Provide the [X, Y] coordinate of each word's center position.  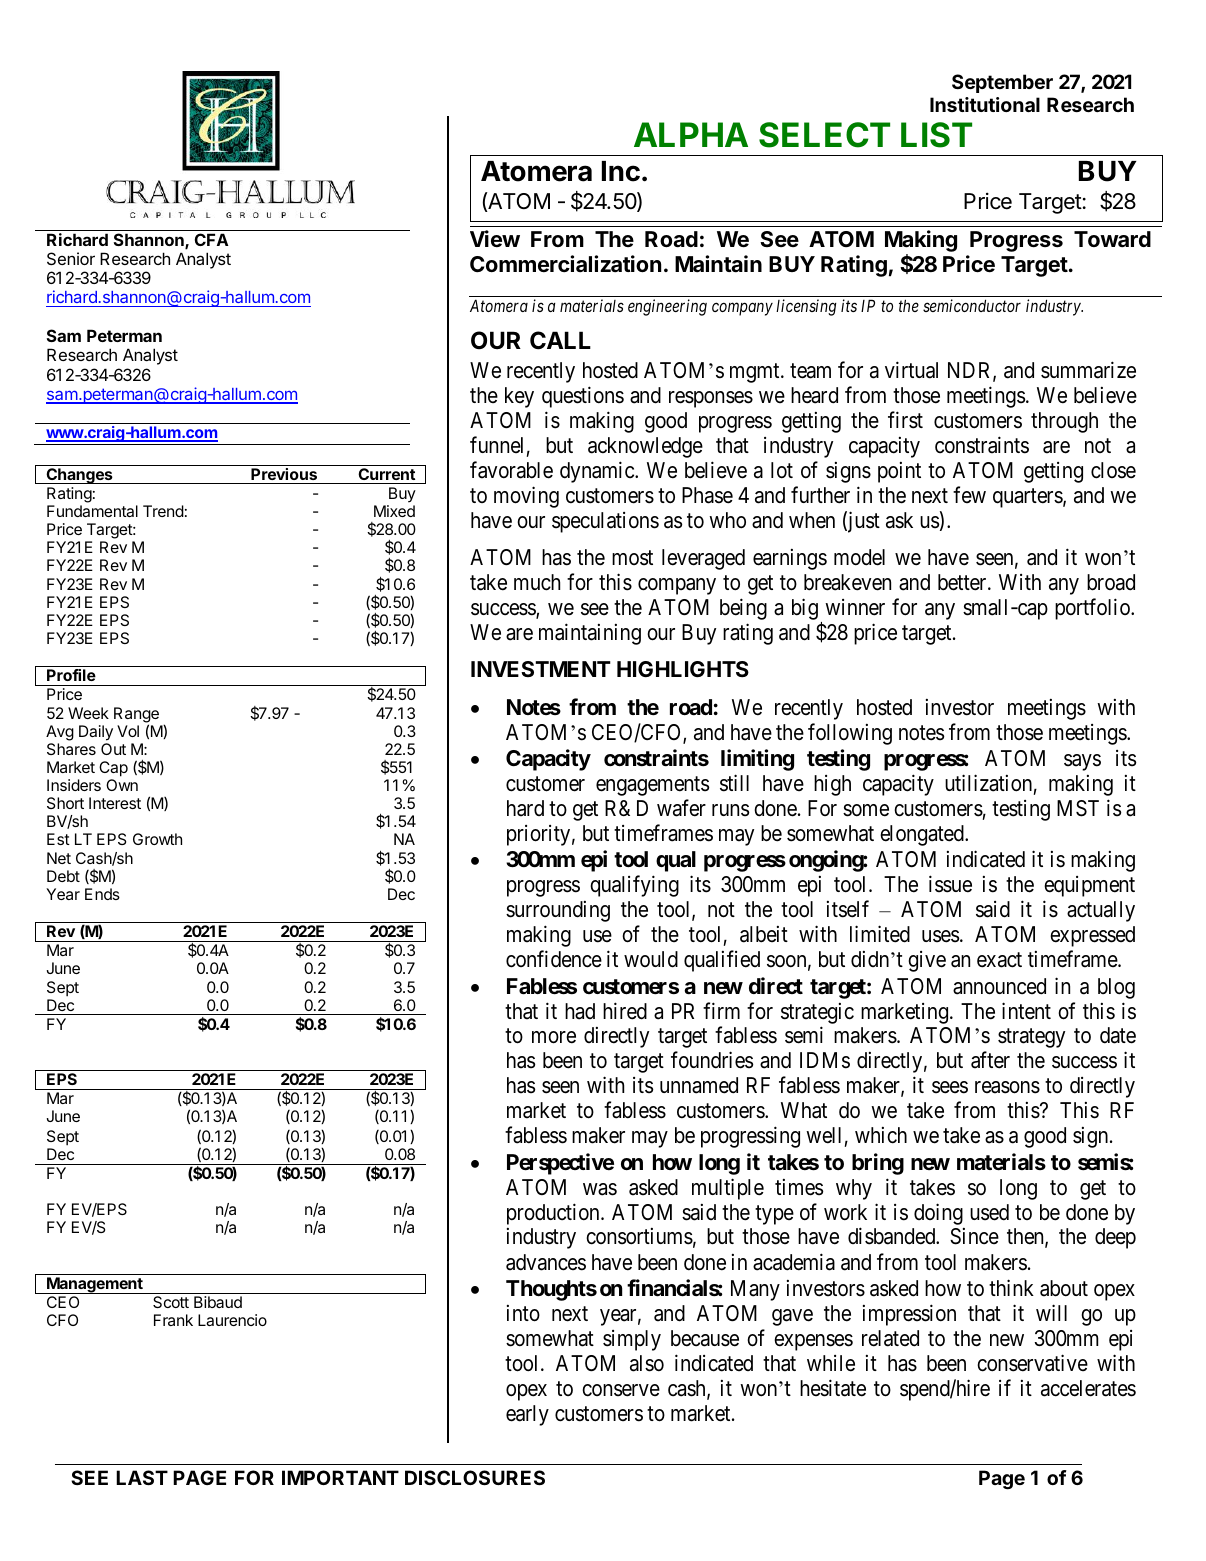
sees [950, 1087]
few [969, 494]
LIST [936, 135]
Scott [171, 1302]
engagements [652, 786]
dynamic [598, 472]
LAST [142, 1477]
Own [122, 785]
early [527, 1415]
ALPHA [691, 134]
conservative [1032, 1363]
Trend [163, 511]
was [600, 1189]
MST [1078, 808]
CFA [212, 239]
